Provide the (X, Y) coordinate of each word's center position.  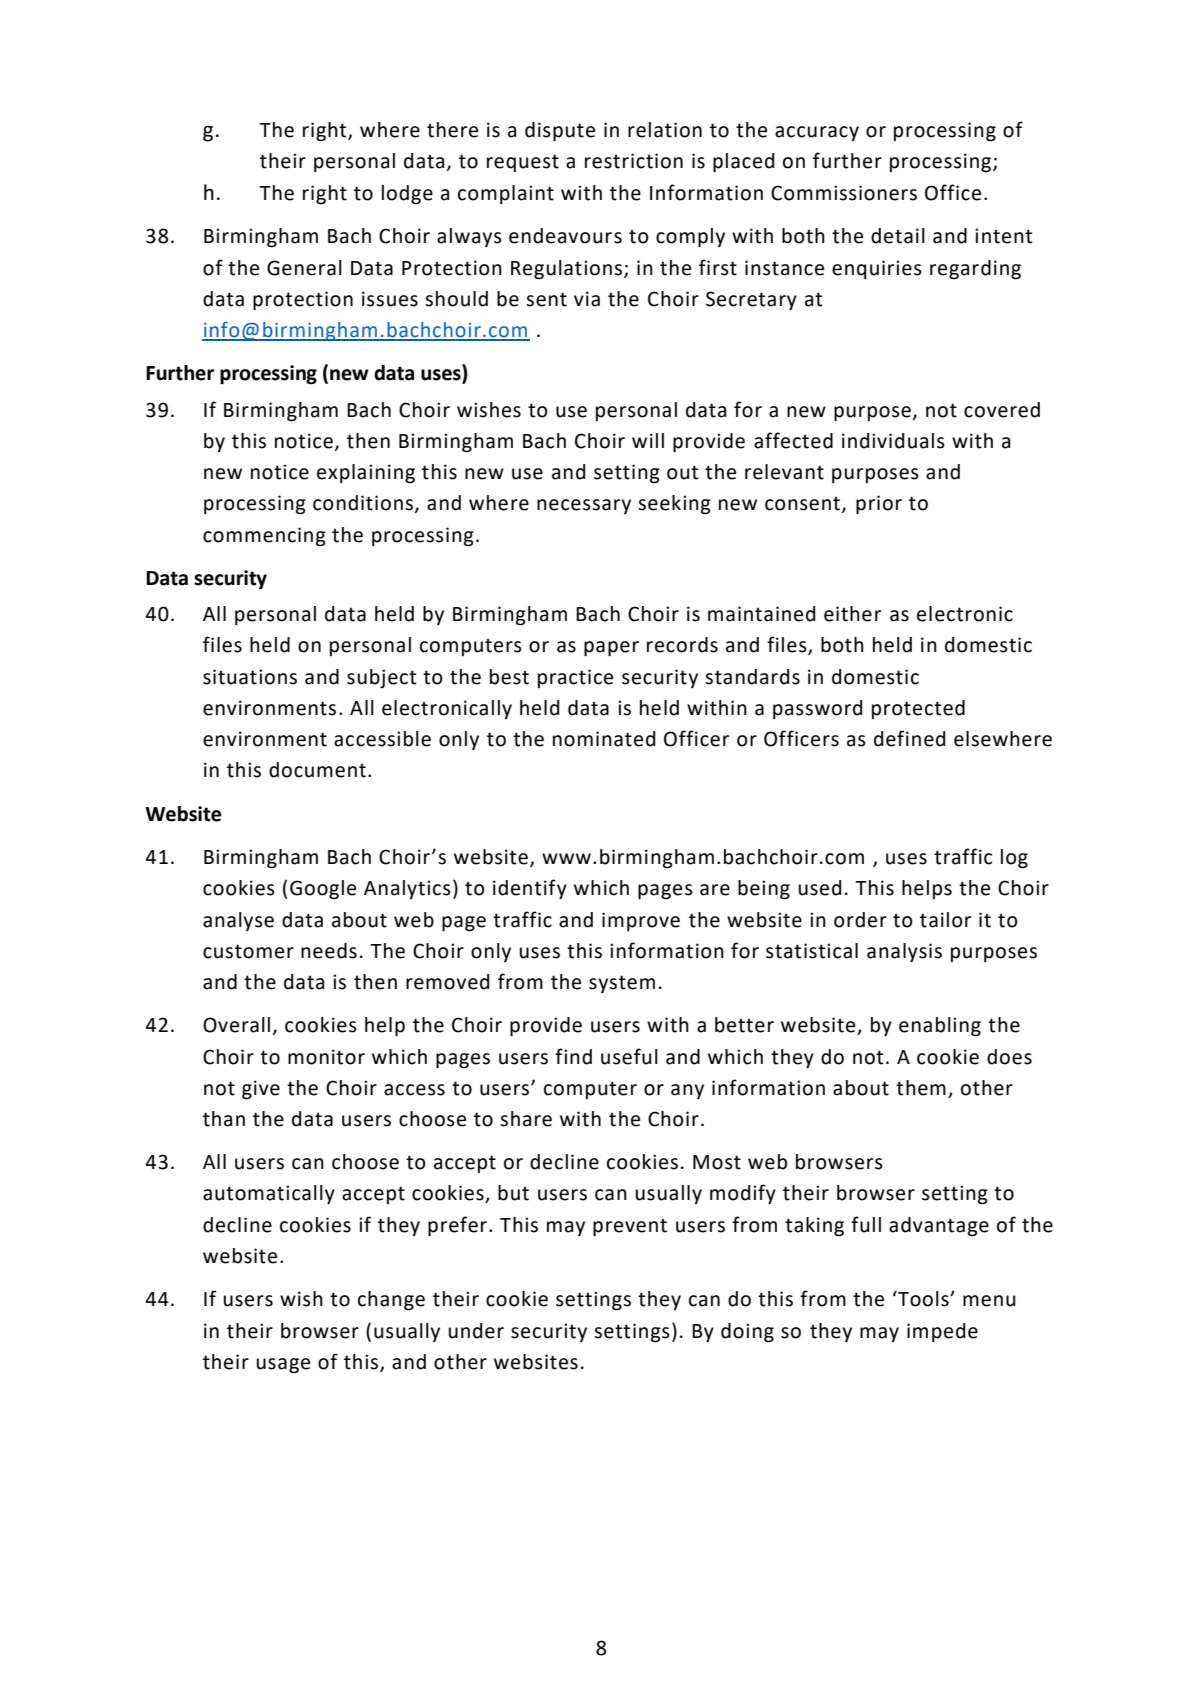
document (317, 770)
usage (283, 1366)
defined (909, 738)
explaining (366, 474)
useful (629, 1056)
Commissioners (844, 193)
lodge (407, 195)
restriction (634, 161)
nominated (604, 739)
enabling (940, 1027)
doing (747, 1333)
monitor (326, 1057)
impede (942, 1332)
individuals (893, 441)
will (648, 440)
